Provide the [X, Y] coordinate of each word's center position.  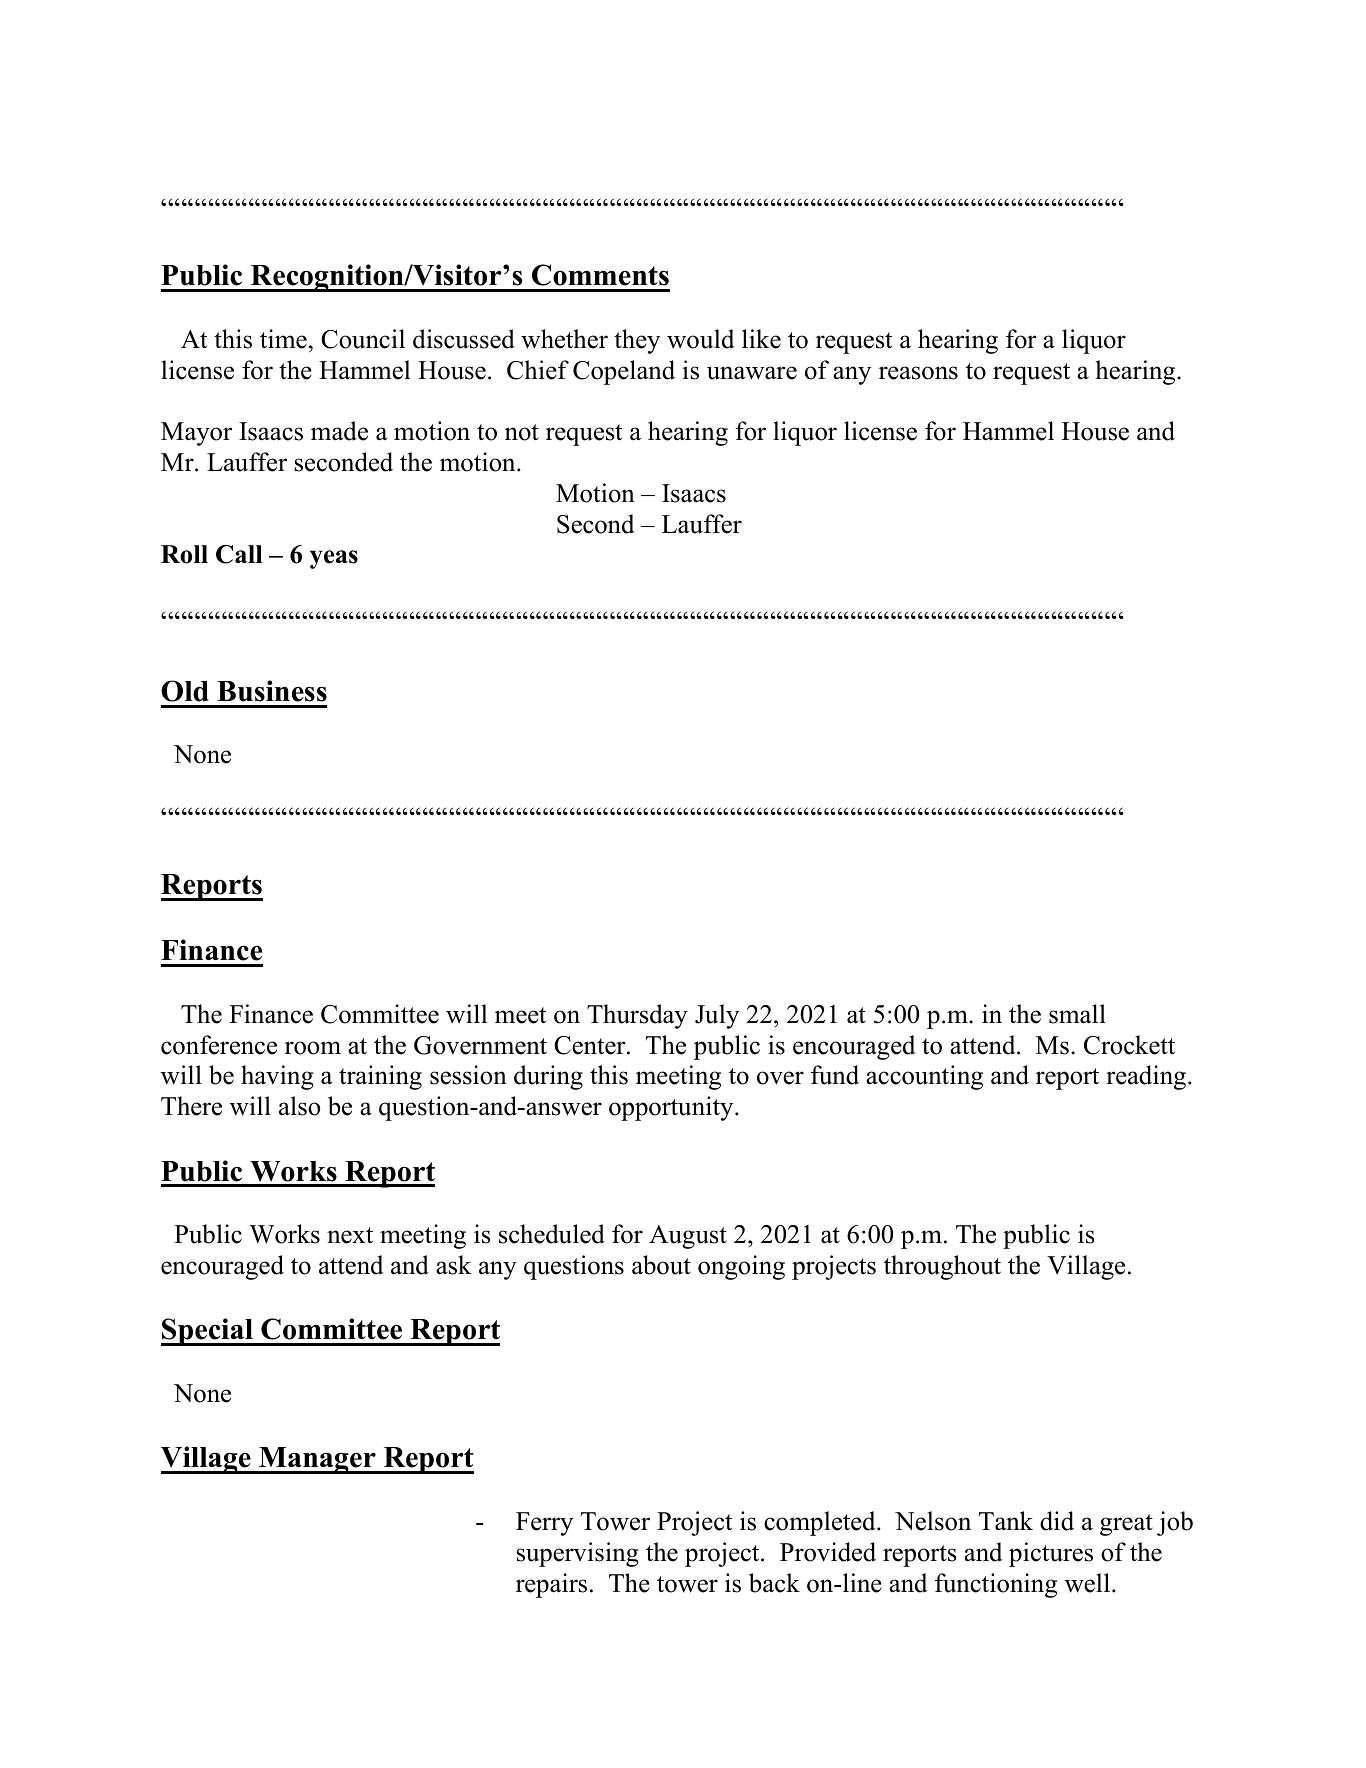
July [717, 1016]
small [1077, 1014]
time [284, 339]
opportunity [672, 1108]
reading [1147, 1077]
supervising [578, 1554]
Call [239, 554]
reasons [918, 373]
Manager [317, 1460]
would [701, 339]
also [299, 1106]
